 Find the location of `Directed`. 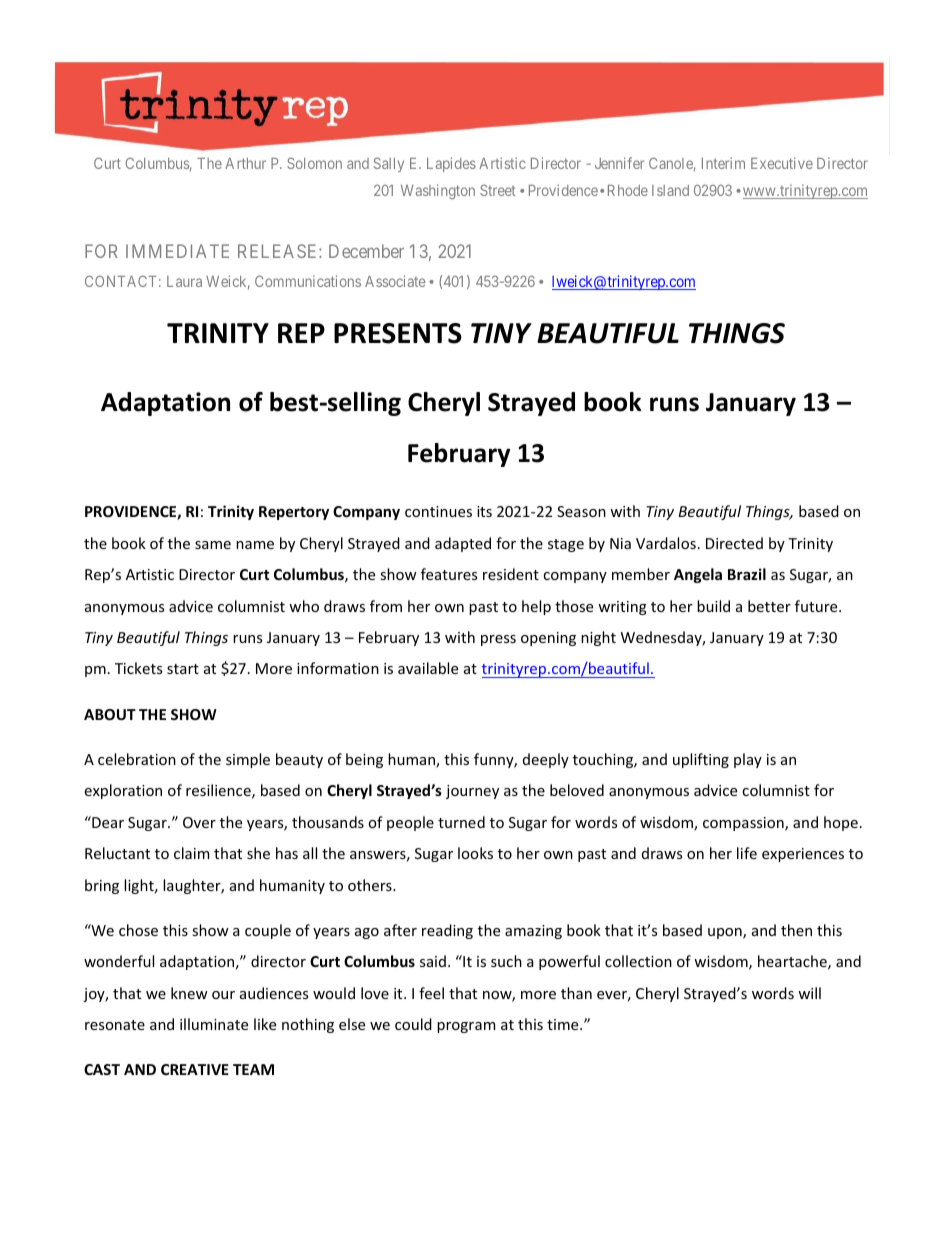

Directed is located at coordinates (734, 543).
